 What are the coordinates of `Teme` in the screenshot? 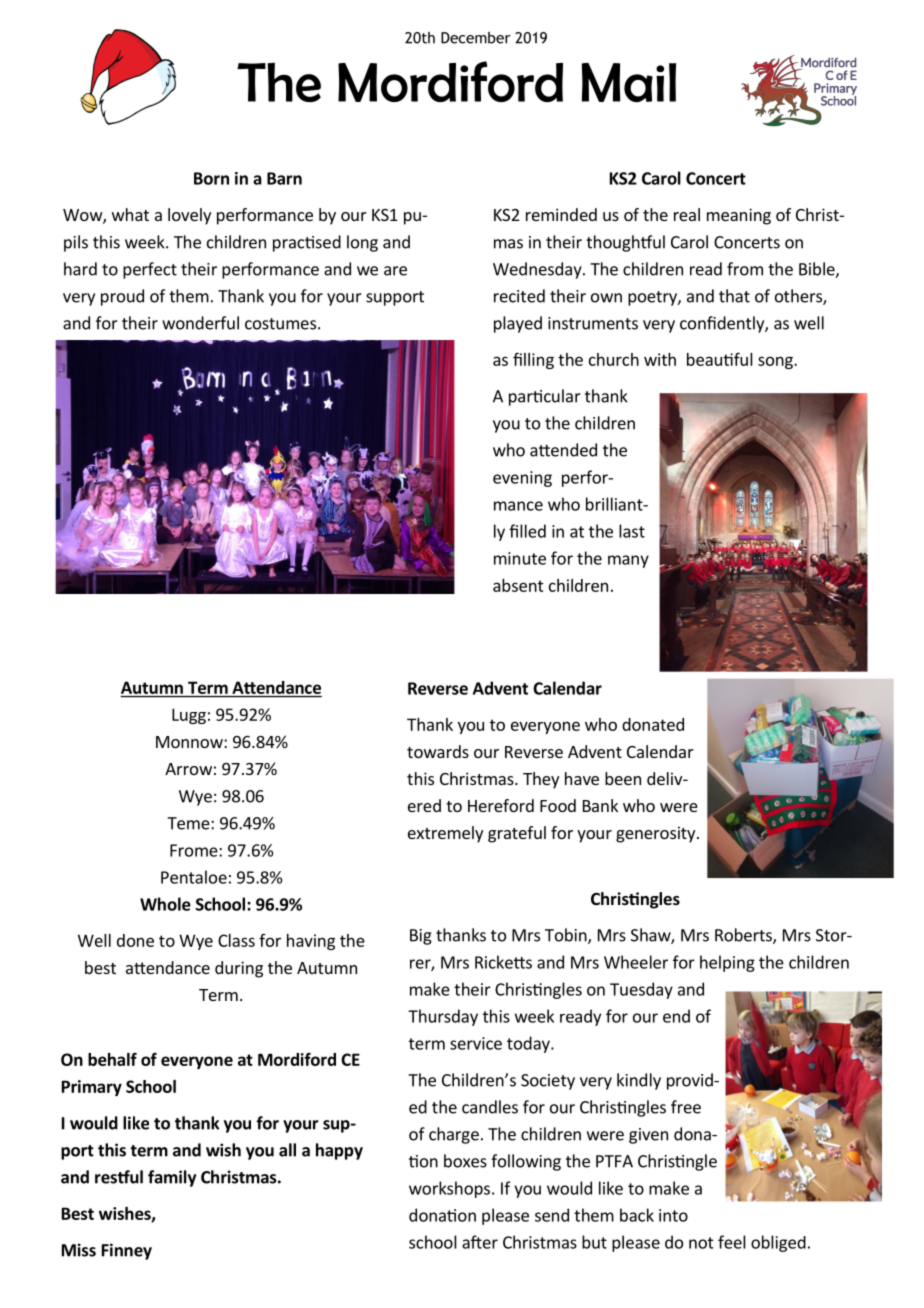 It's located at (189, 823).
